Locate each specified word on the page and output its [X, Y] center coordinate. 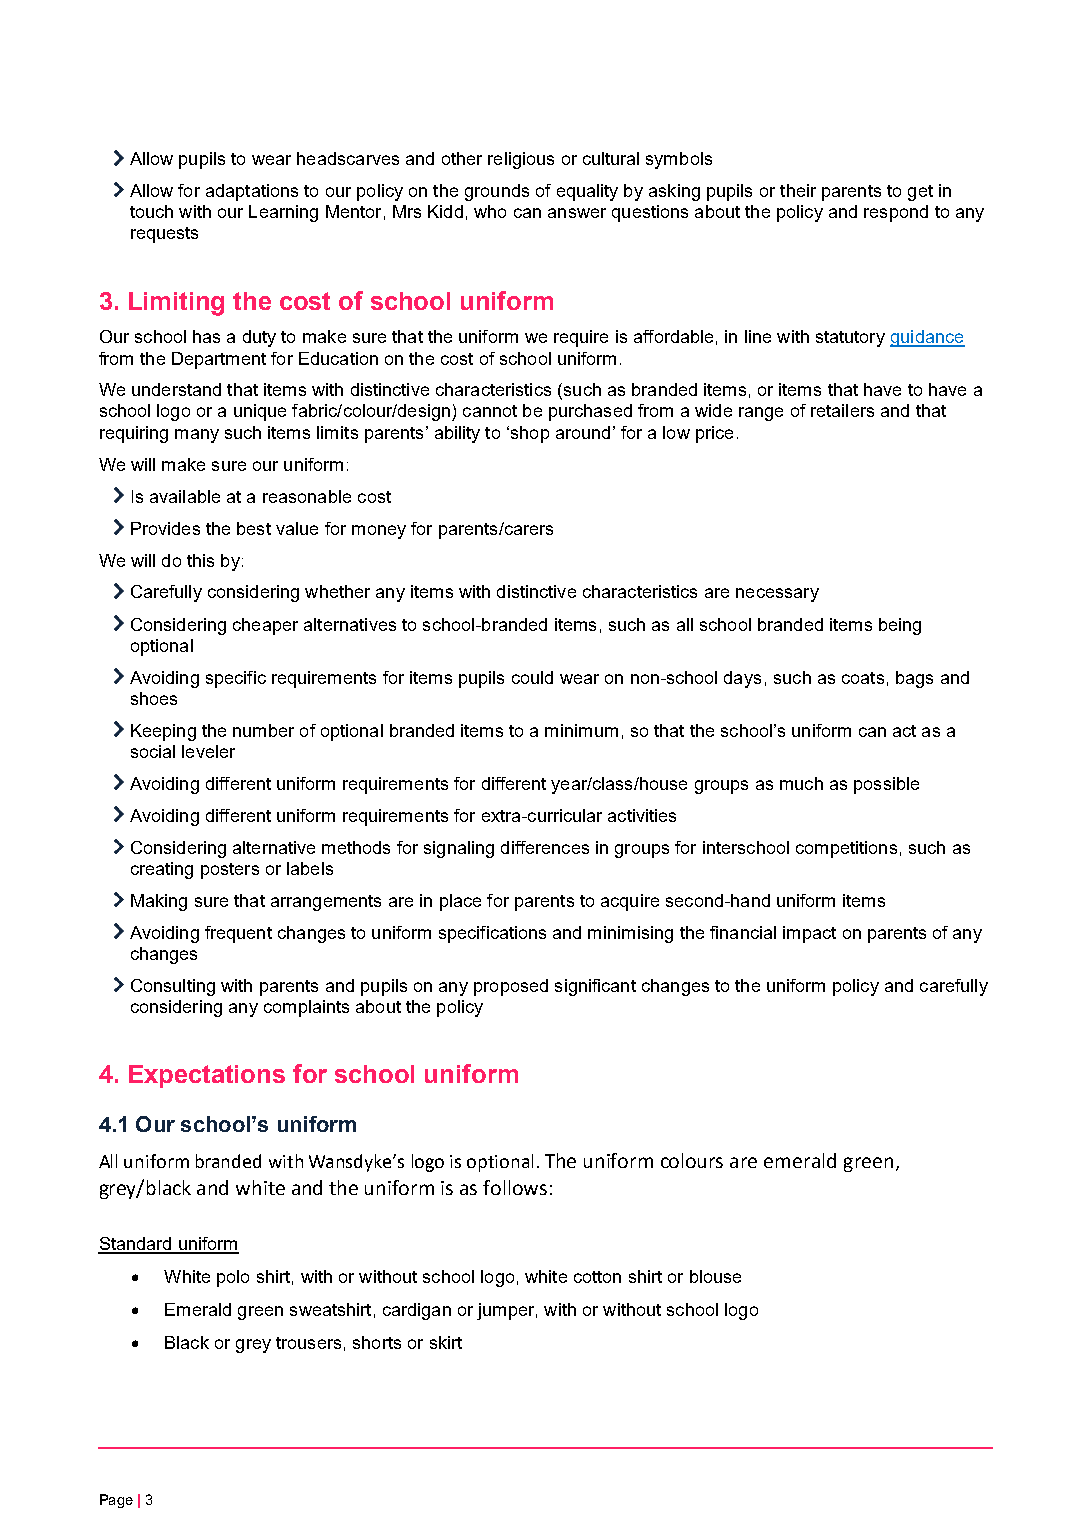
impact [809, 934]
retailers [842, 410]
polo [233, 1278]
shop [528, 434]
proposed [511, 987]
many [197, 436]
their [798, 190]
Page [116, 1501]
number [263, 730]
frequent [238, 934]
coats [863, 678]
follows [515, 1187]
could [532, 677]
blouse [715, 1276]
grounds [497, 192]
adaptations [252, 192]
